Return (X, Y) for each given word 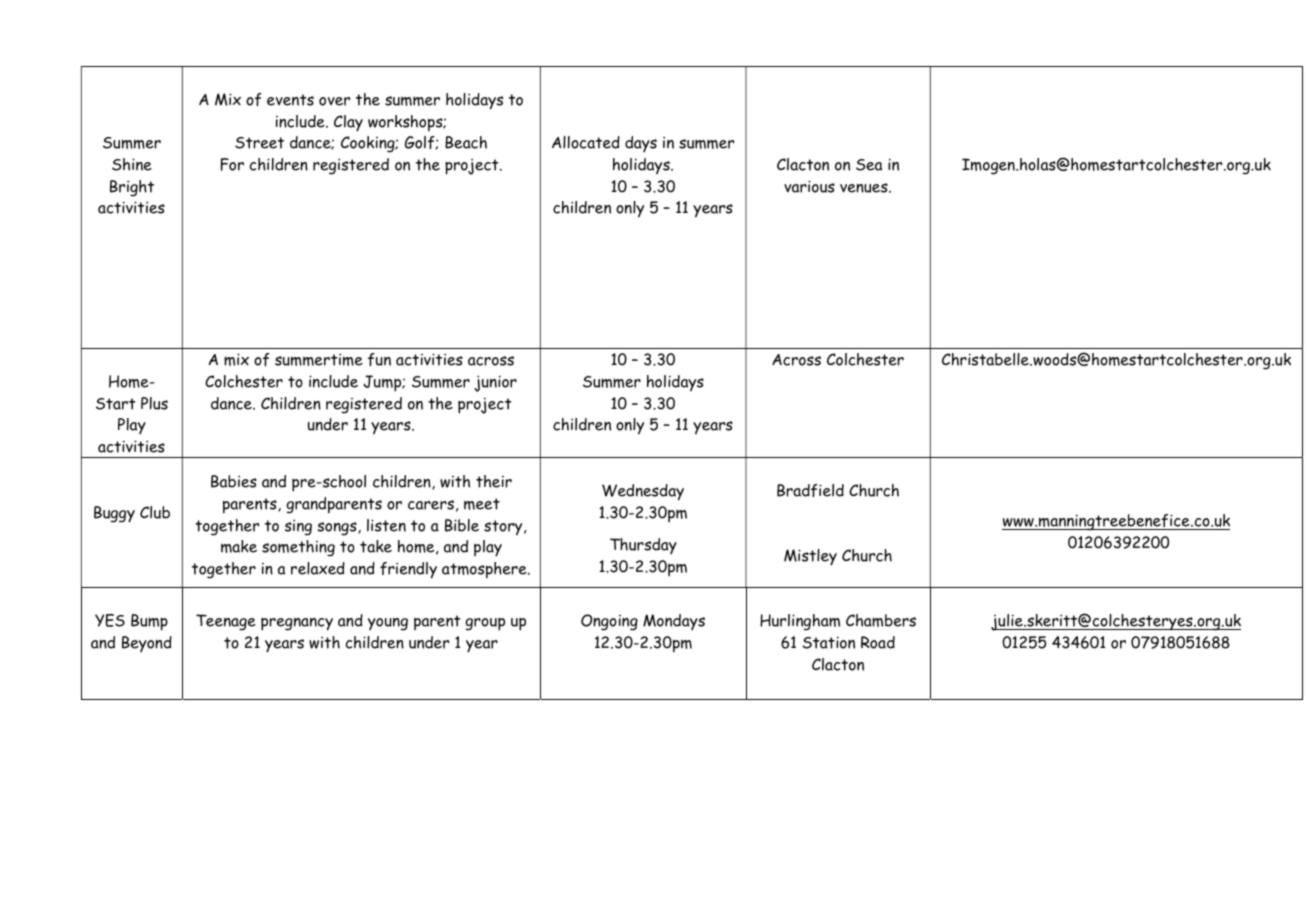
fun (379, 359)
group (485, 624)
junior (495, 383)
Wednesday (643, 492)
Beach (466, 142)
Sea (869, 165)
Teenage (226, 622)
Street (259, 143)
